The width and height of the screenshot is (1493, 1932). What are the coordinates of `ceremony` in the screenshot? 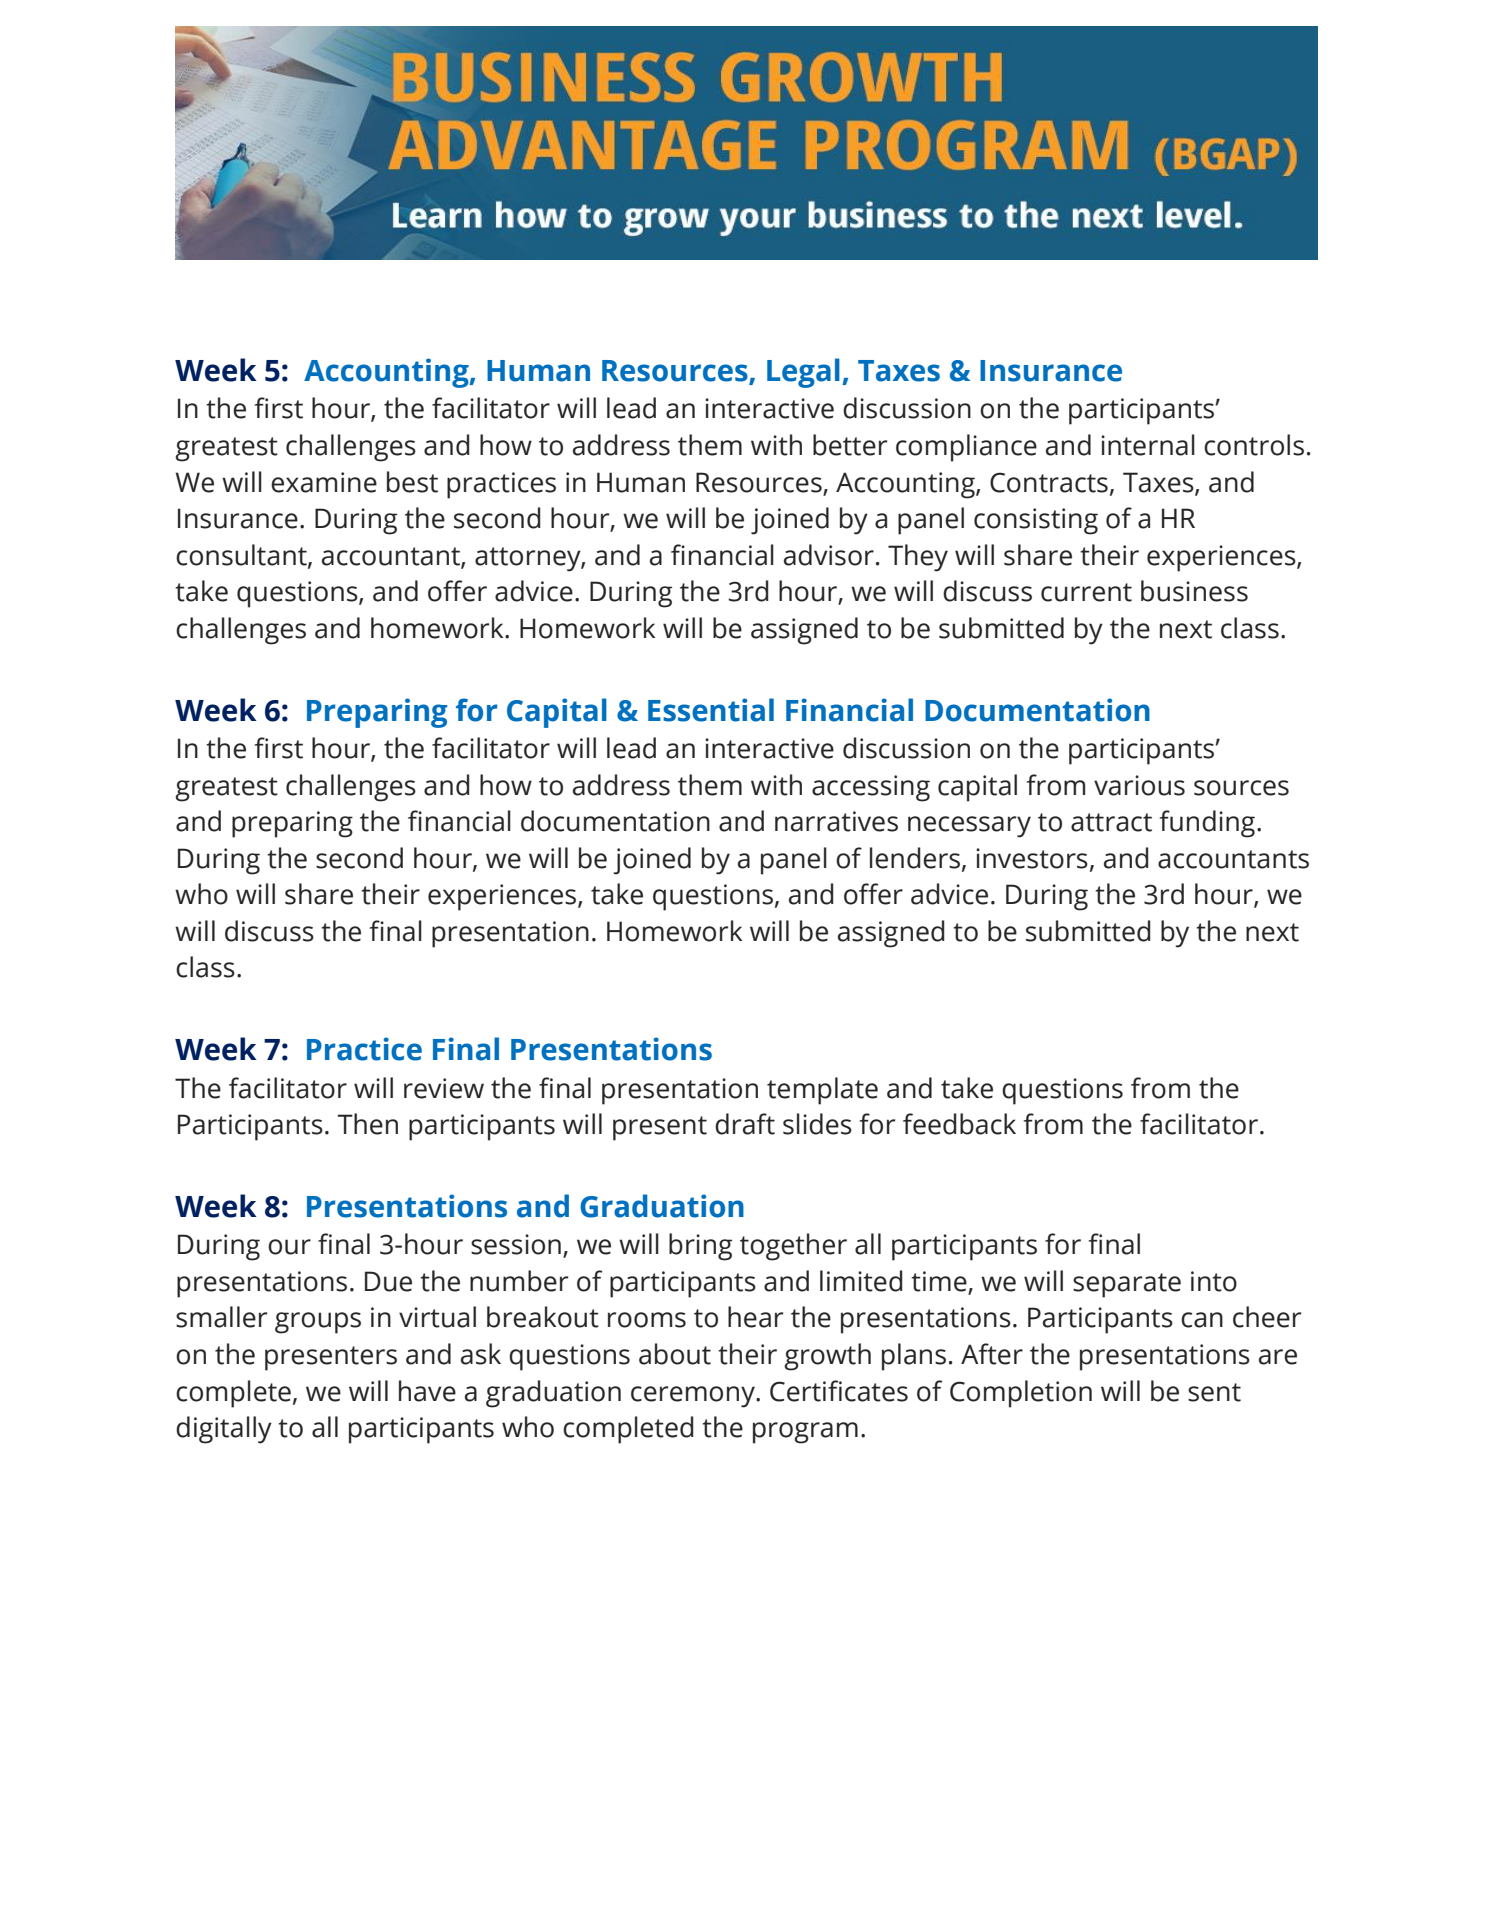 It's located at (694, 1397).
